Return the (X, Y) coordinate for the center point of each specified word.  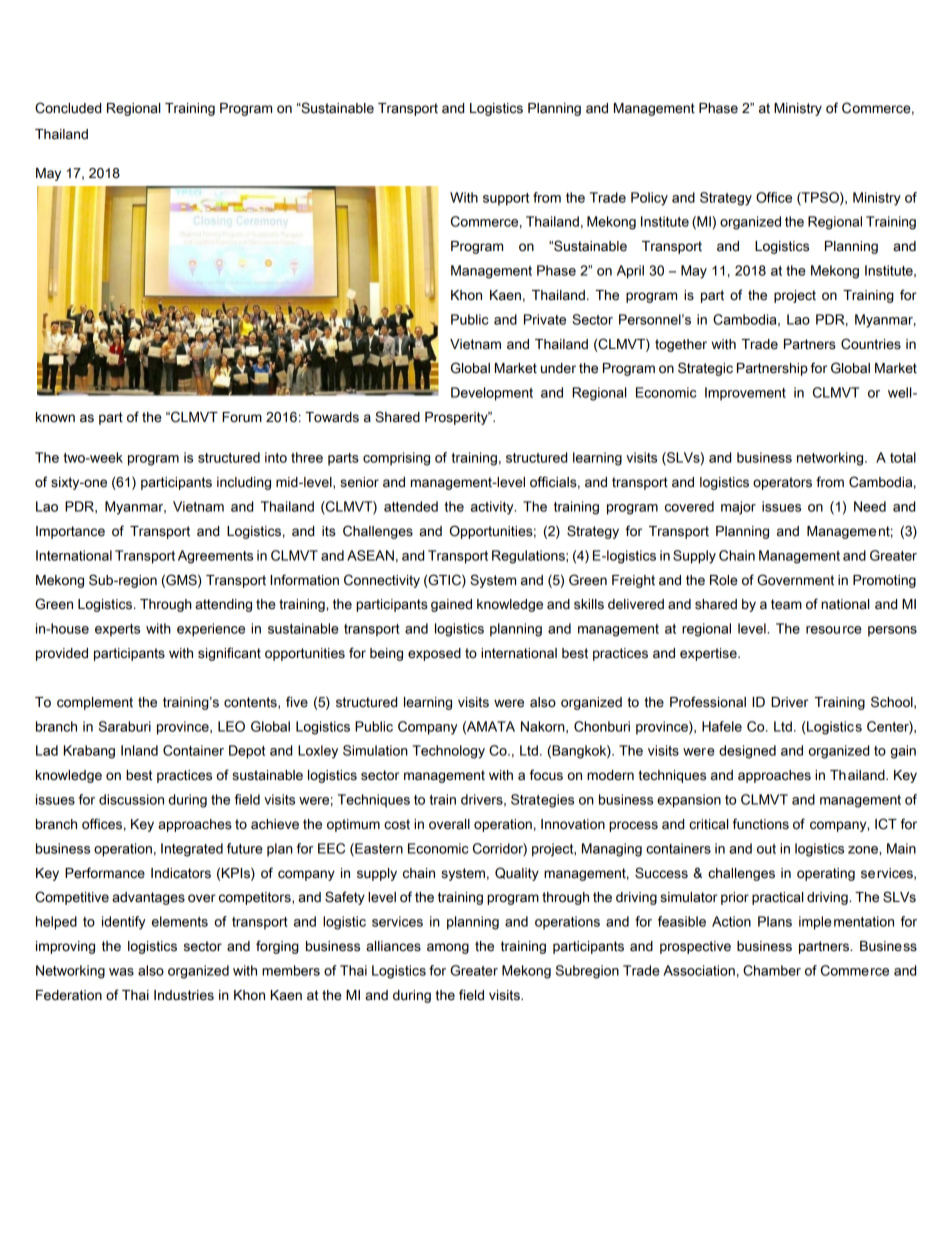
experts (117, 630)
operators (782, 483)
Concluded (68, 108)
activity (493, 508)
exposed (434, 654)
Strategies (542, 801)
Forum (242, 417)
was (121, 972)
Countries (871, 344)
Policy (649, 199)
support (506, 199)
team (786, 604)
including (244, 483)
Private (545, 319)
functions (760, 824)
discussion (131, 799)
